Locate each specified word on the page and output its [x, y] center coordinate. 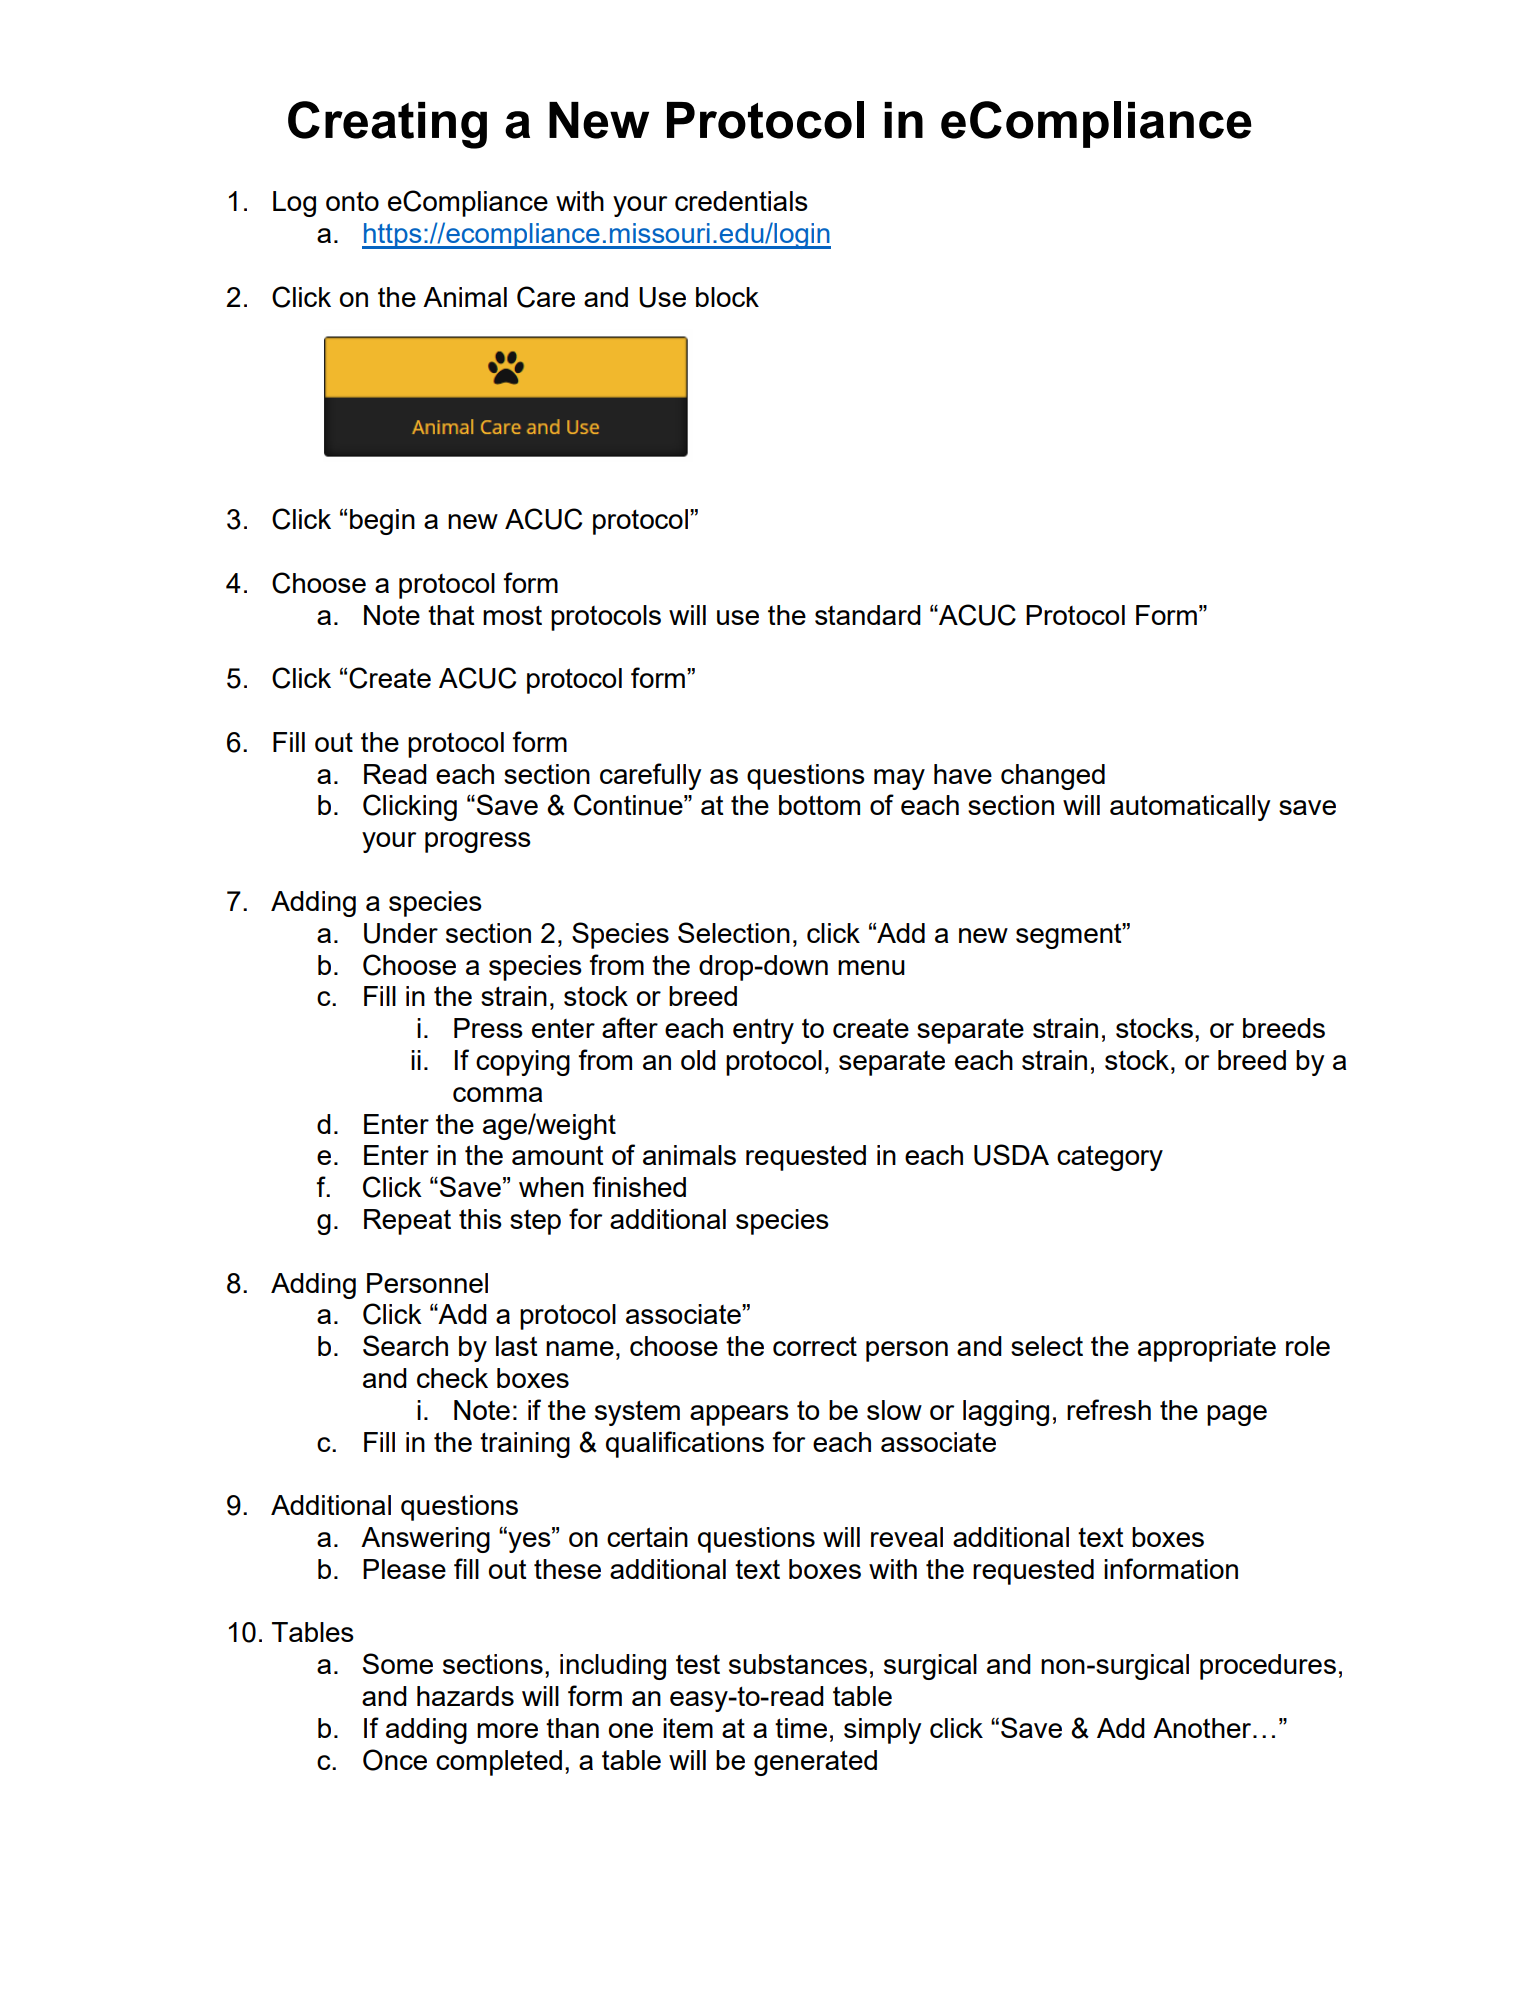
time [801, 1728]
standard [868, 615]
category [1110, 1158]
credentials [741, 201]
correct [815, 1346]
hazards [465, 1696]
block [727, 297]
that [451, 615]
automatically [1190, 808]
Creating [387, 125]
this [480, 1219]
